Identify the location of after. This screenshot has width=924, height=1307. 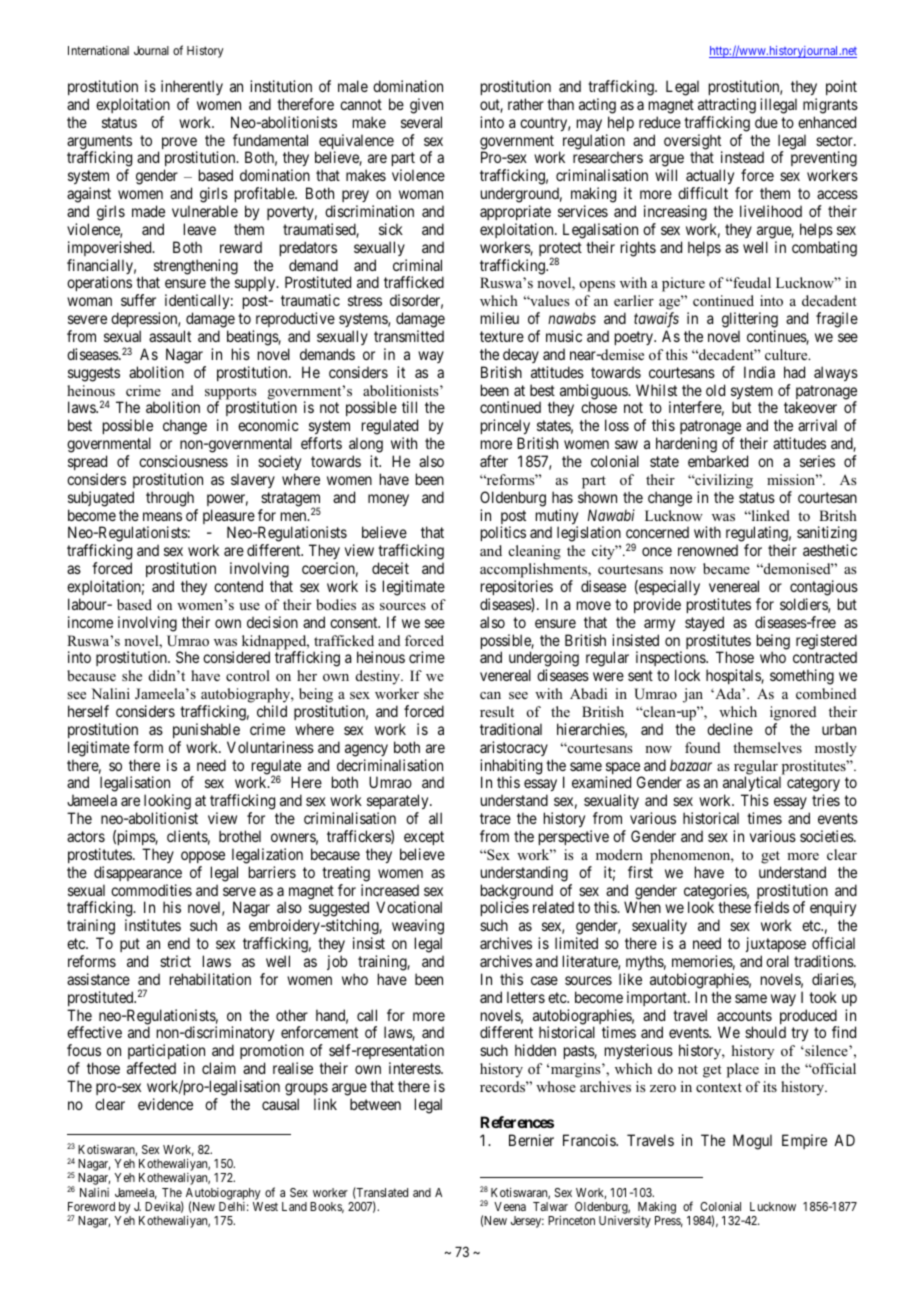
(494, 461).
